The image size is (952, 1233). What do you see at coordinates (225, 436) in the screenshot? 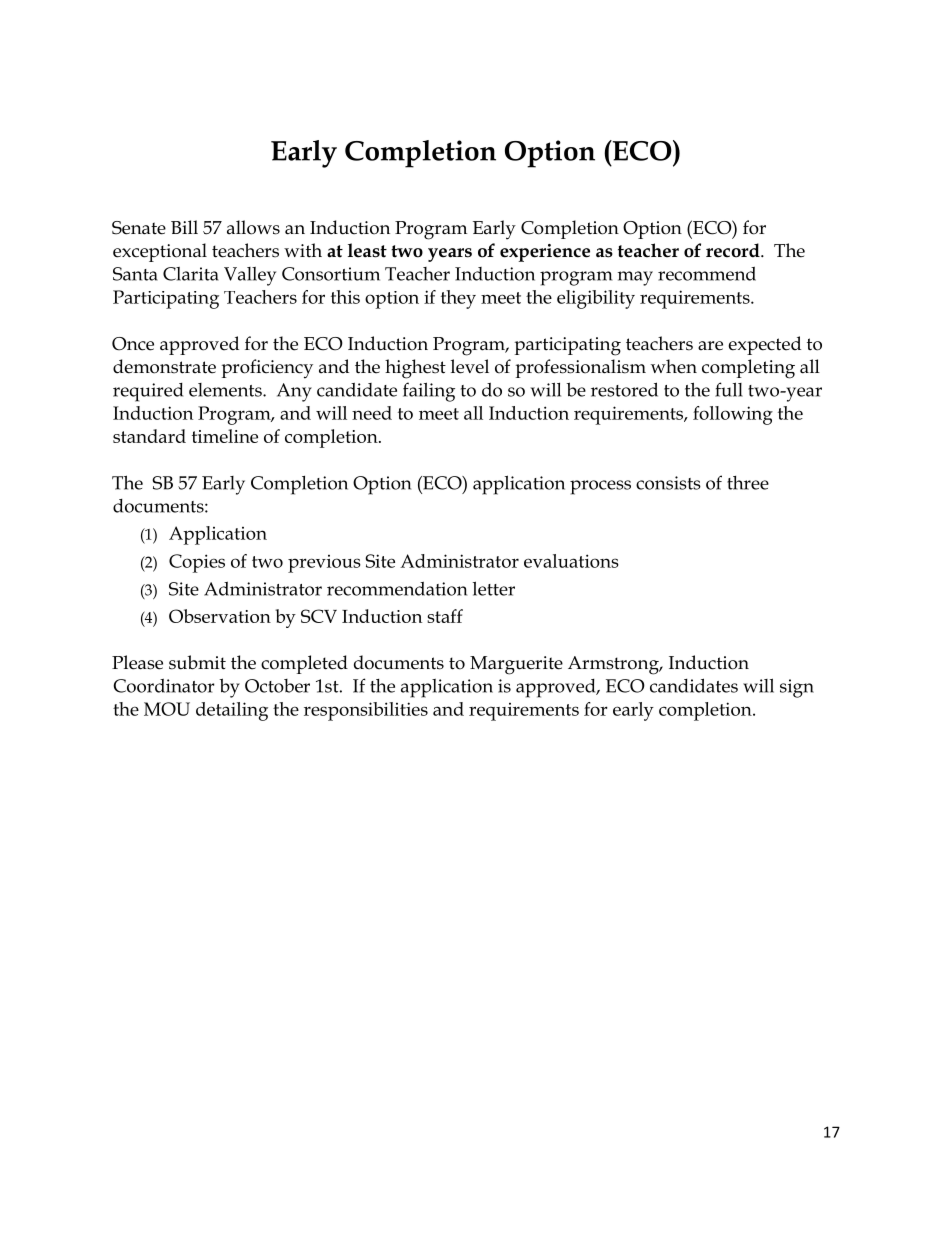
I see `timeline` at bounding box center [225, 436].
